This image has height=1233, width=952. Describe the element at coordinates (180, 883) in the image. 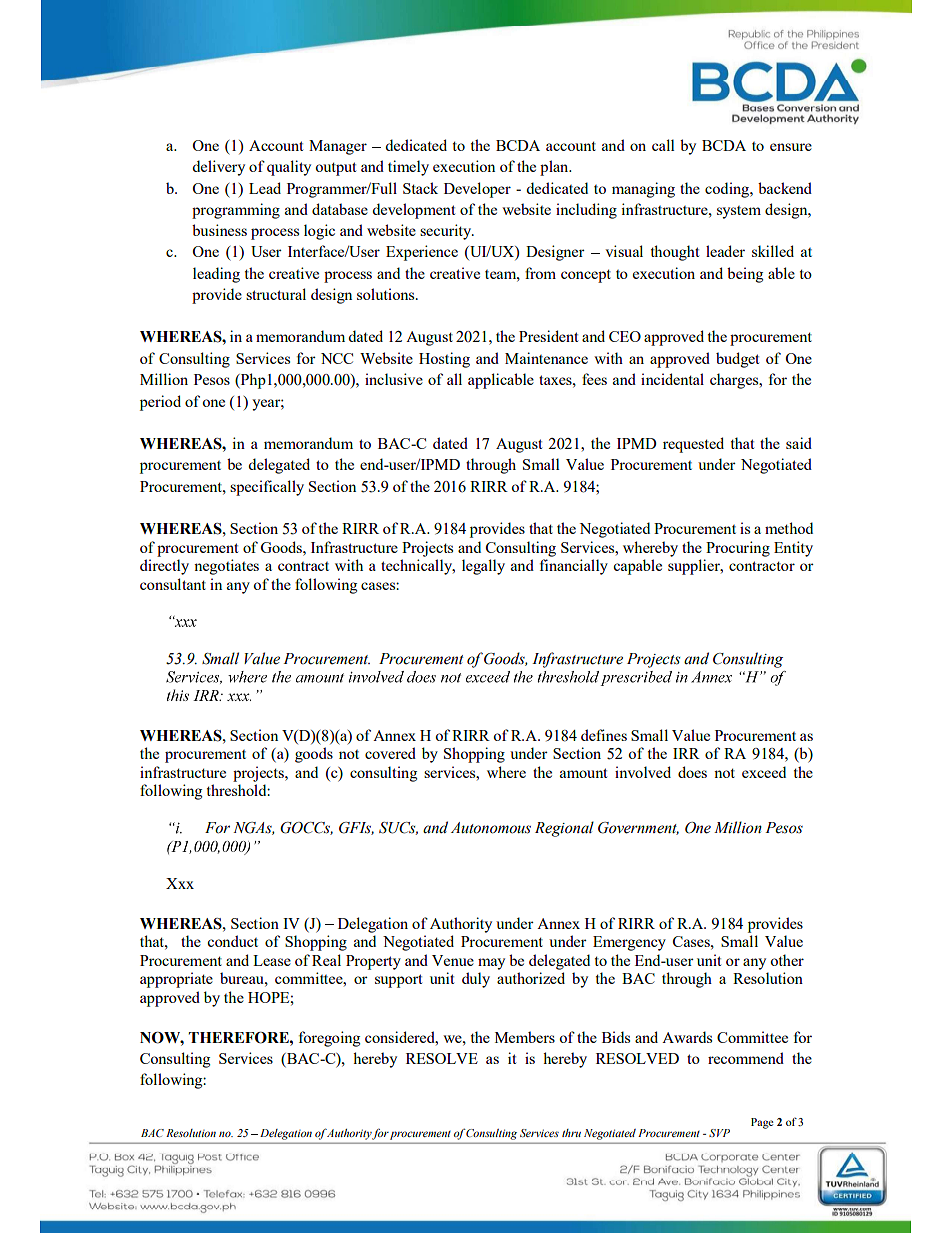

I see `Xxx` at that location.
